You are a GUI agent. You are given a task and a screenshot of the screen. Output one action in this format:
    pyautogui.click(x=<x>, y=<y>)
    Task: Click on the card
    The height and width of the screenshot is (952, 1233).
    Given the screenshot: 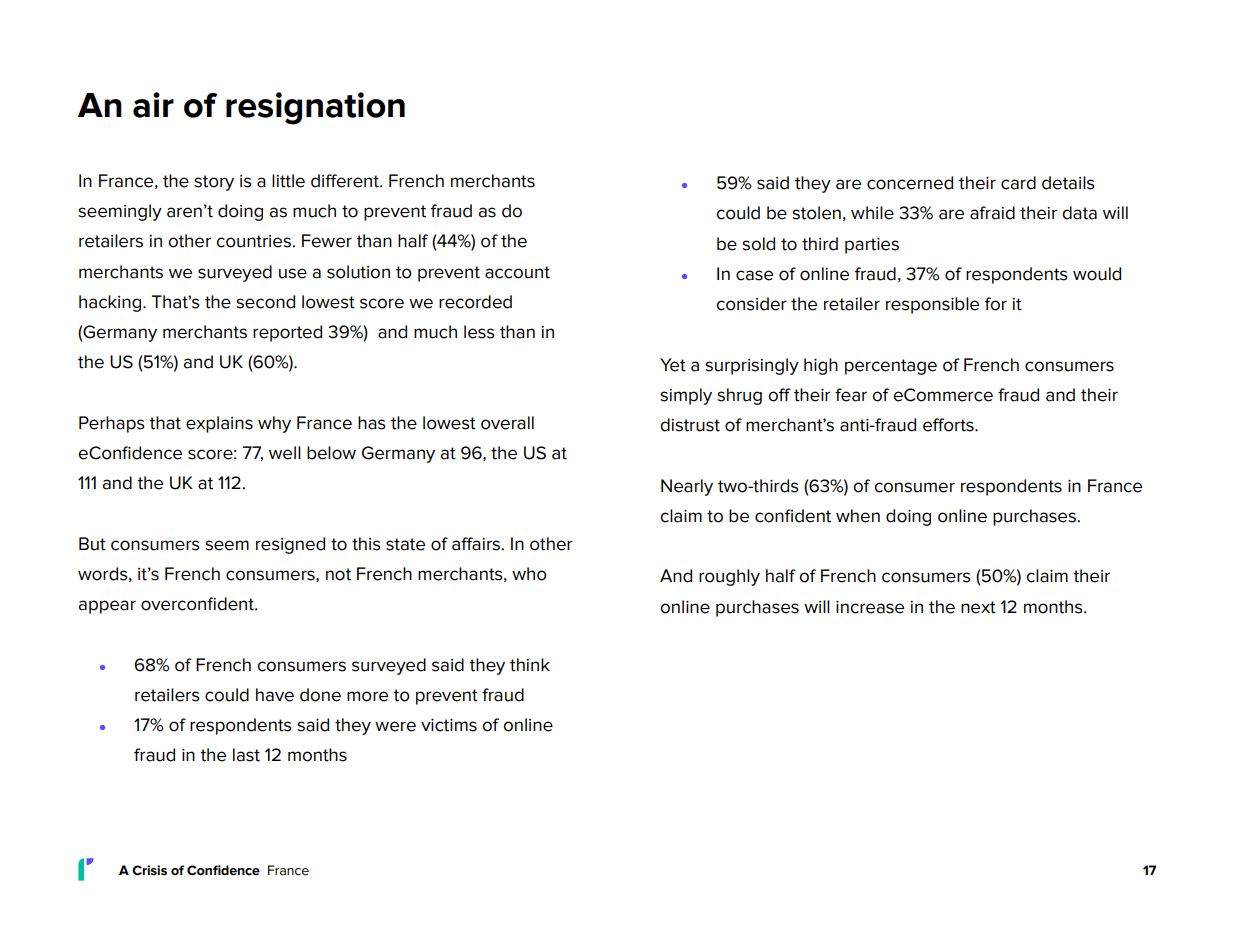 What is the action you would take?
    pyautogui.click(x=1018, y=183)
